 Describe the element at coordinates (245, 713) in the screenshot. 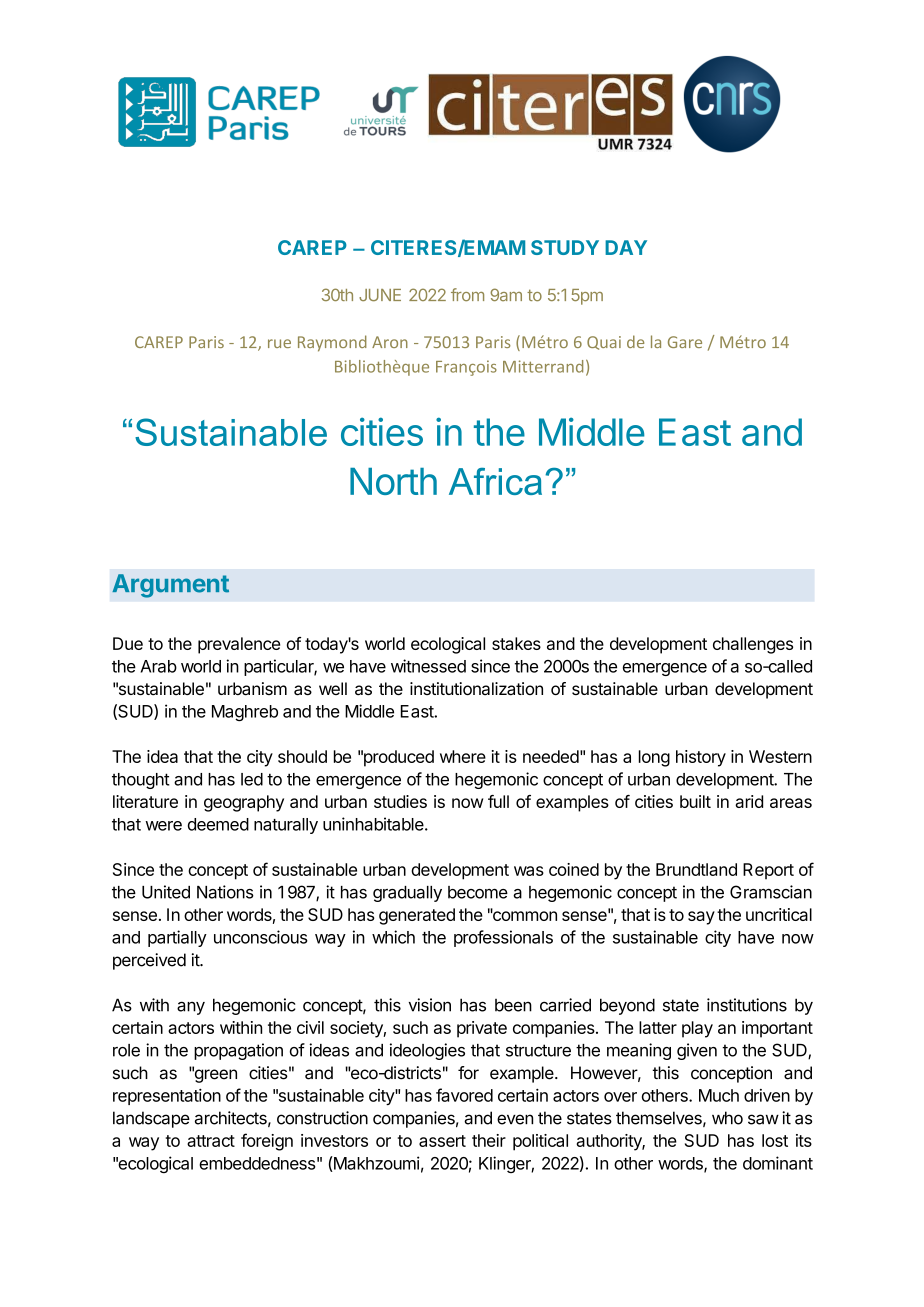

I see `Maghreb` at that location.
